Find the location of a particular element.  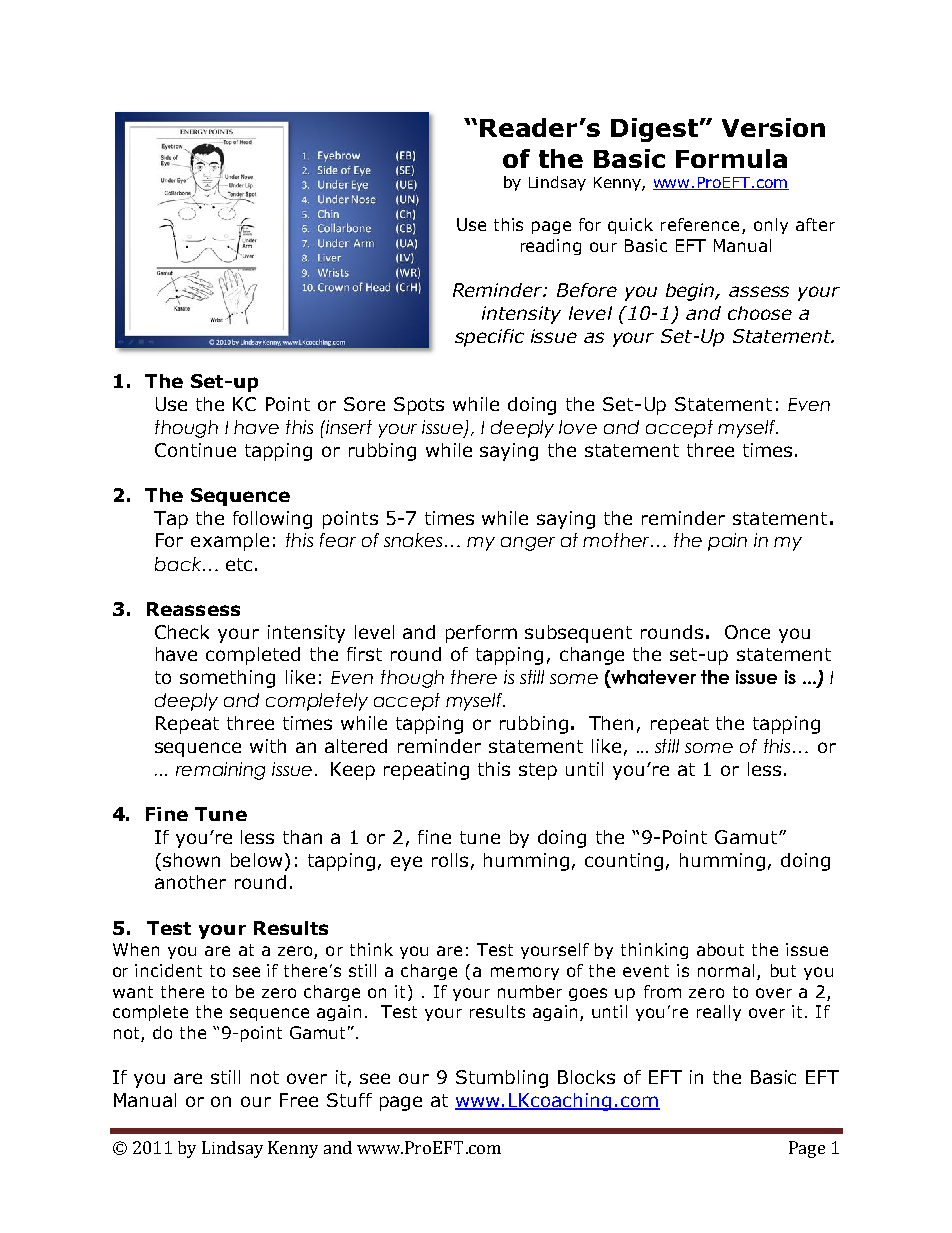

reading is located at coordinates (551, 247).
